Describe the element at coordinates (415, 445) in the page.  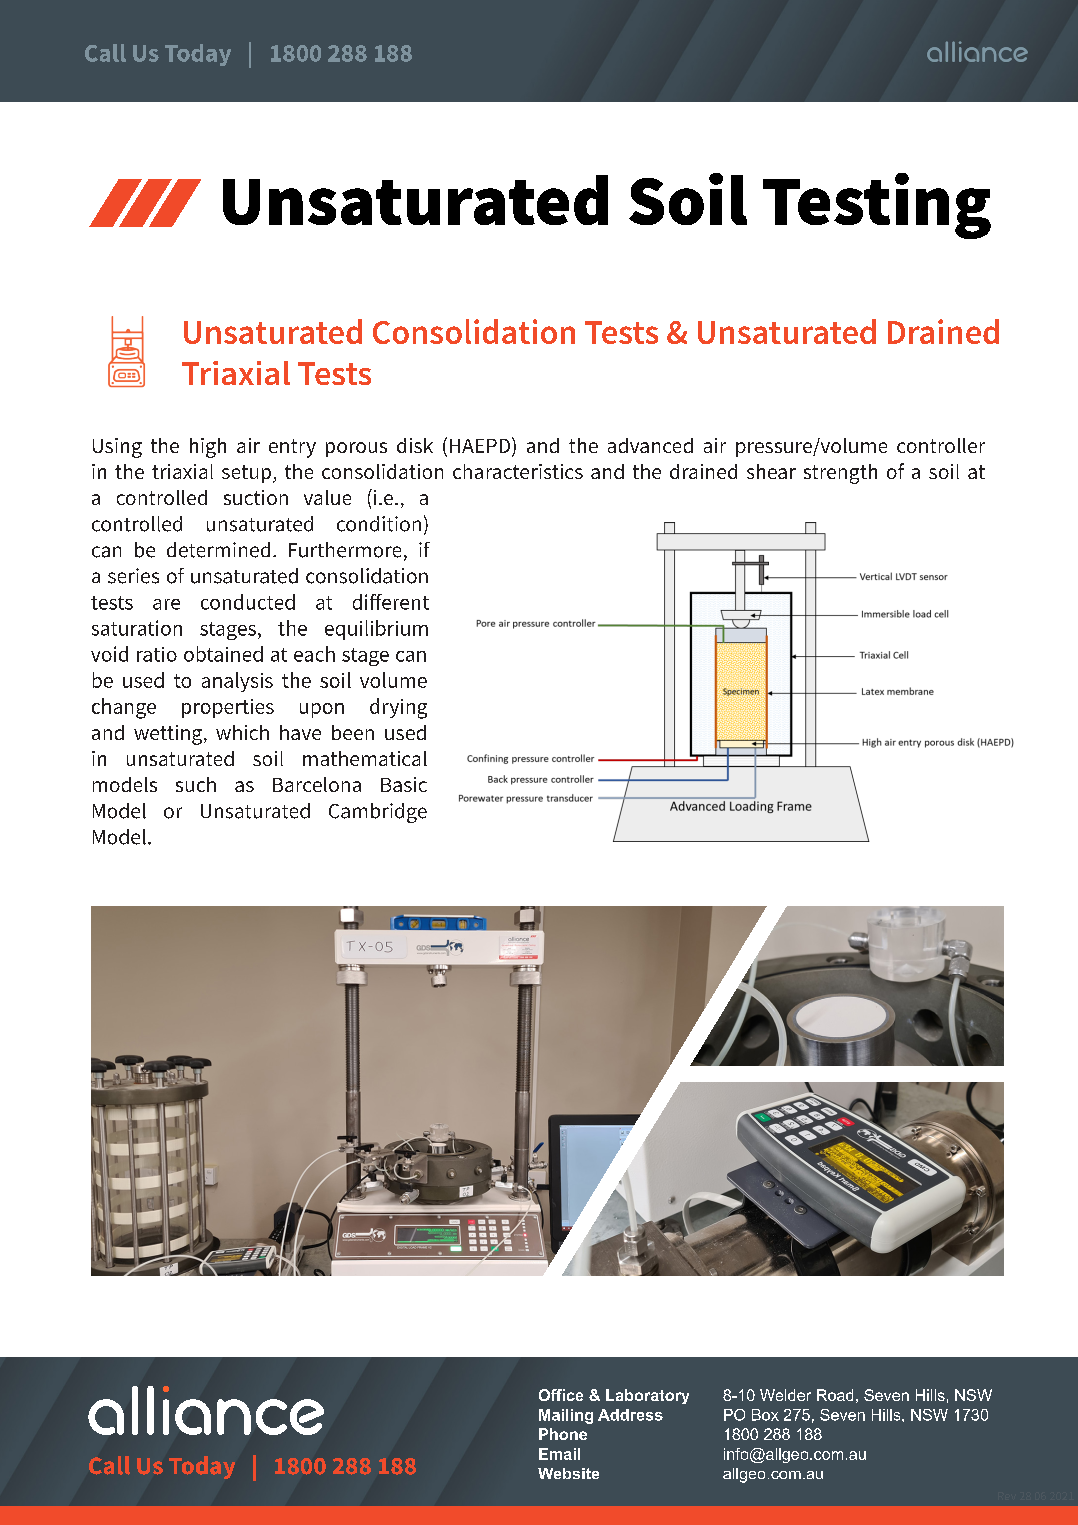
I see `disk` at that location.
